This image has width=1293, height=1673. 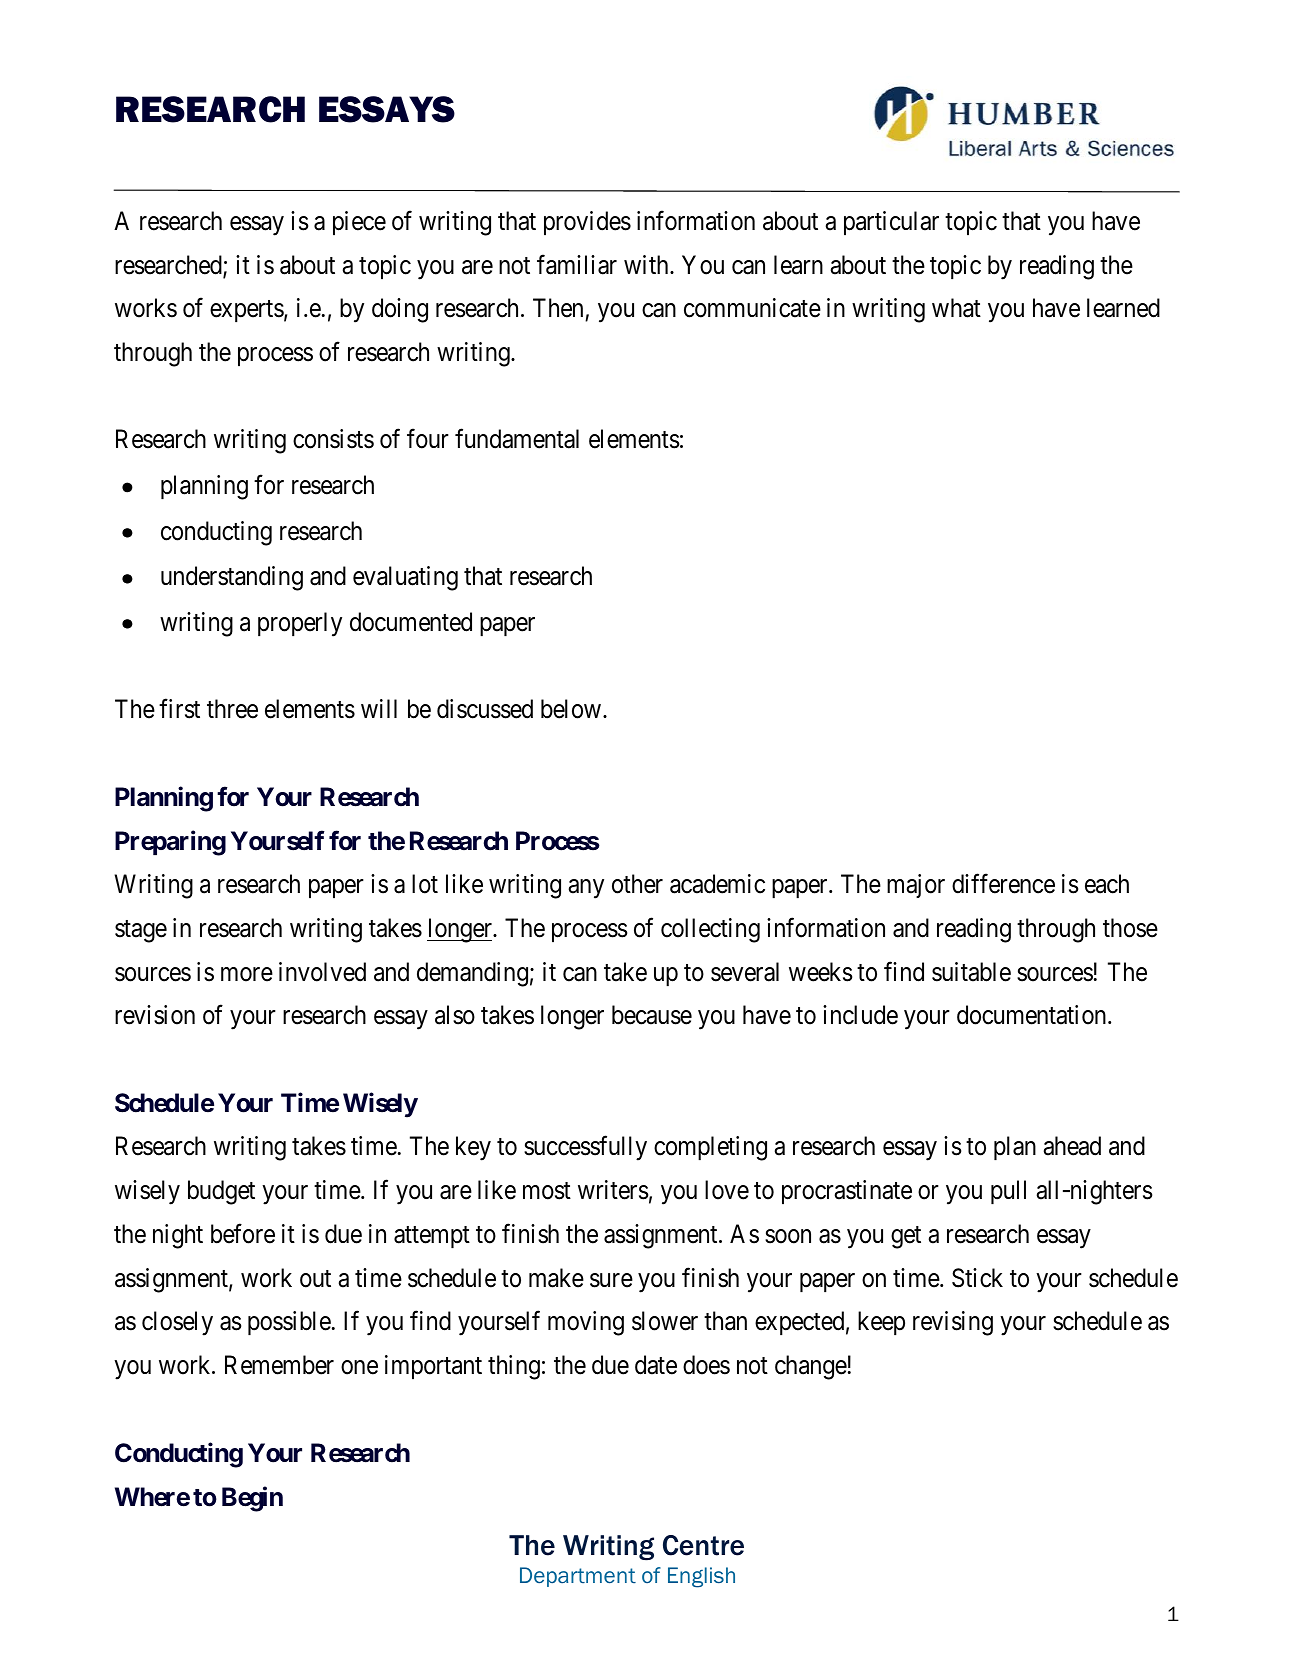 What do you see at coordinates (977, 1278) in the image?
I see `Stick` at bounding box center [977, 1278].
